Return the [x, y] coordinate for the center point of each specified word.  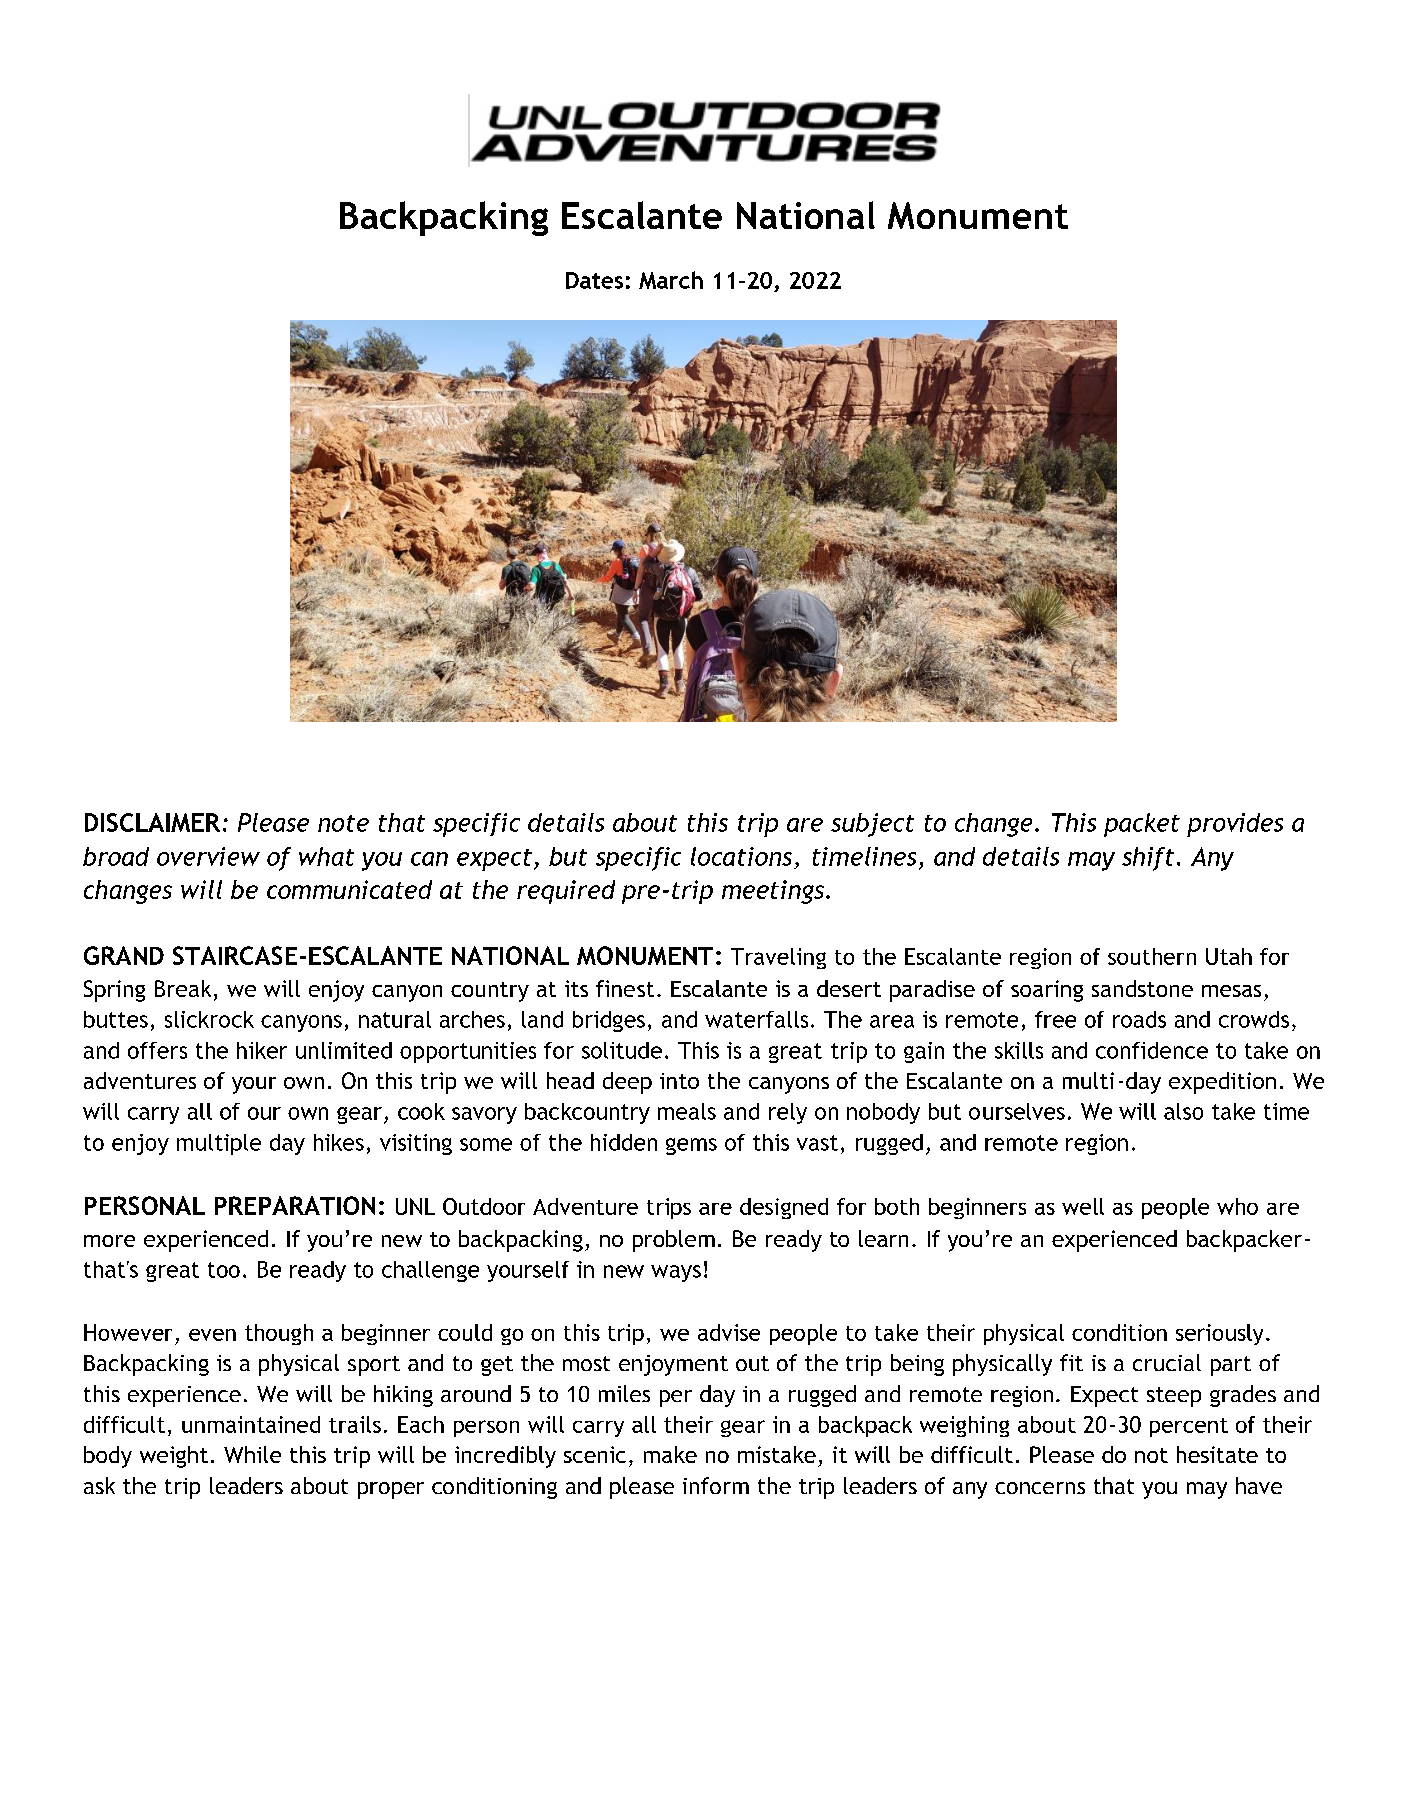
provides [1235, 825]
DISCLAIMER [152, 822]
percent [1189, 1427]
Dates [594, 280]
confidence [1152, 1050]
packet [1142, 825]
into [679, 1081]
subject [872, 825]
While [252, 1454]
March [671, 280]
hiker [262, 1050]
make [670, 1454]
